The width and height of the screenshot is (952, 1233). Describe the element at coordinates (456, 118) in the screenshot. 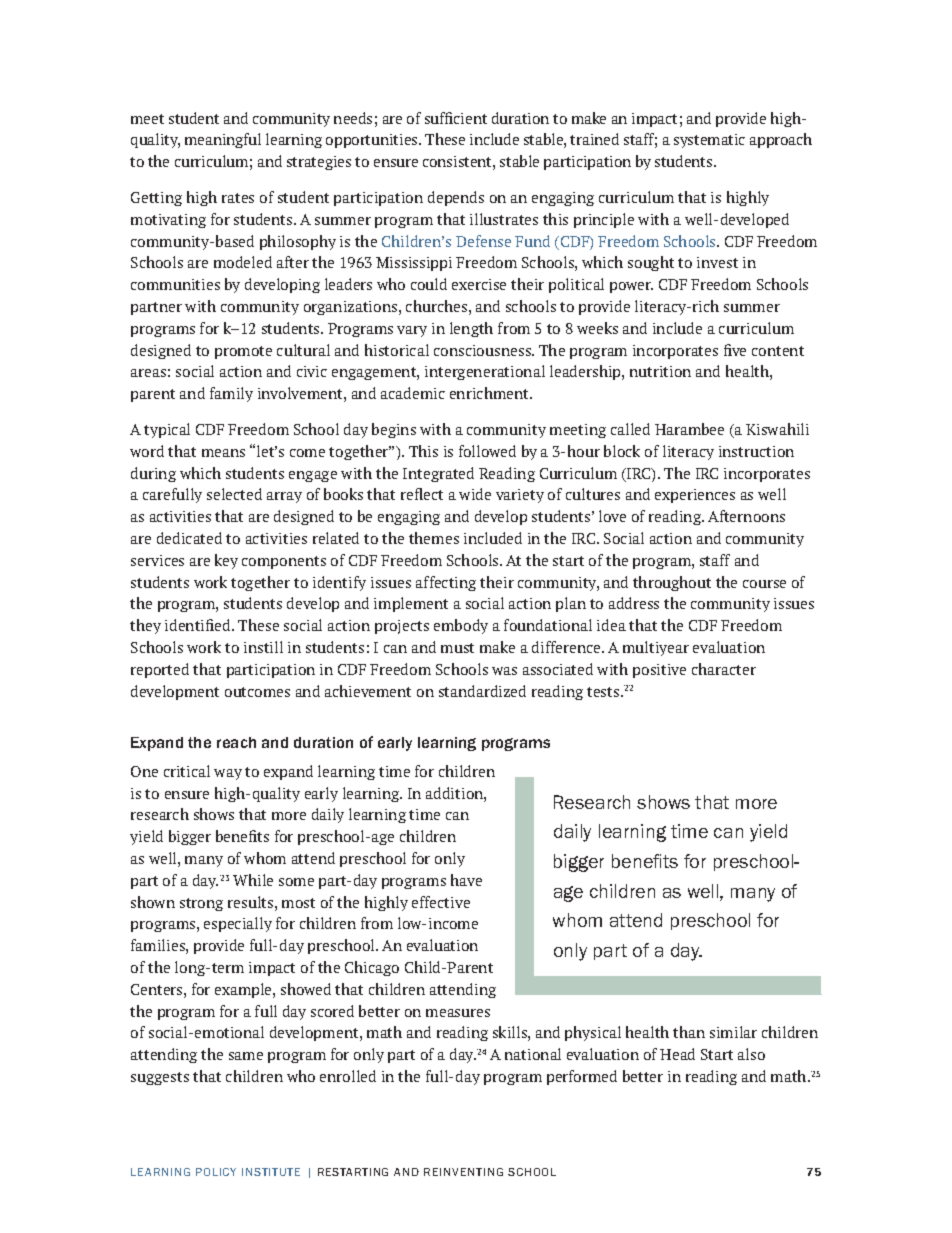

I see `sufficient` at that location.
